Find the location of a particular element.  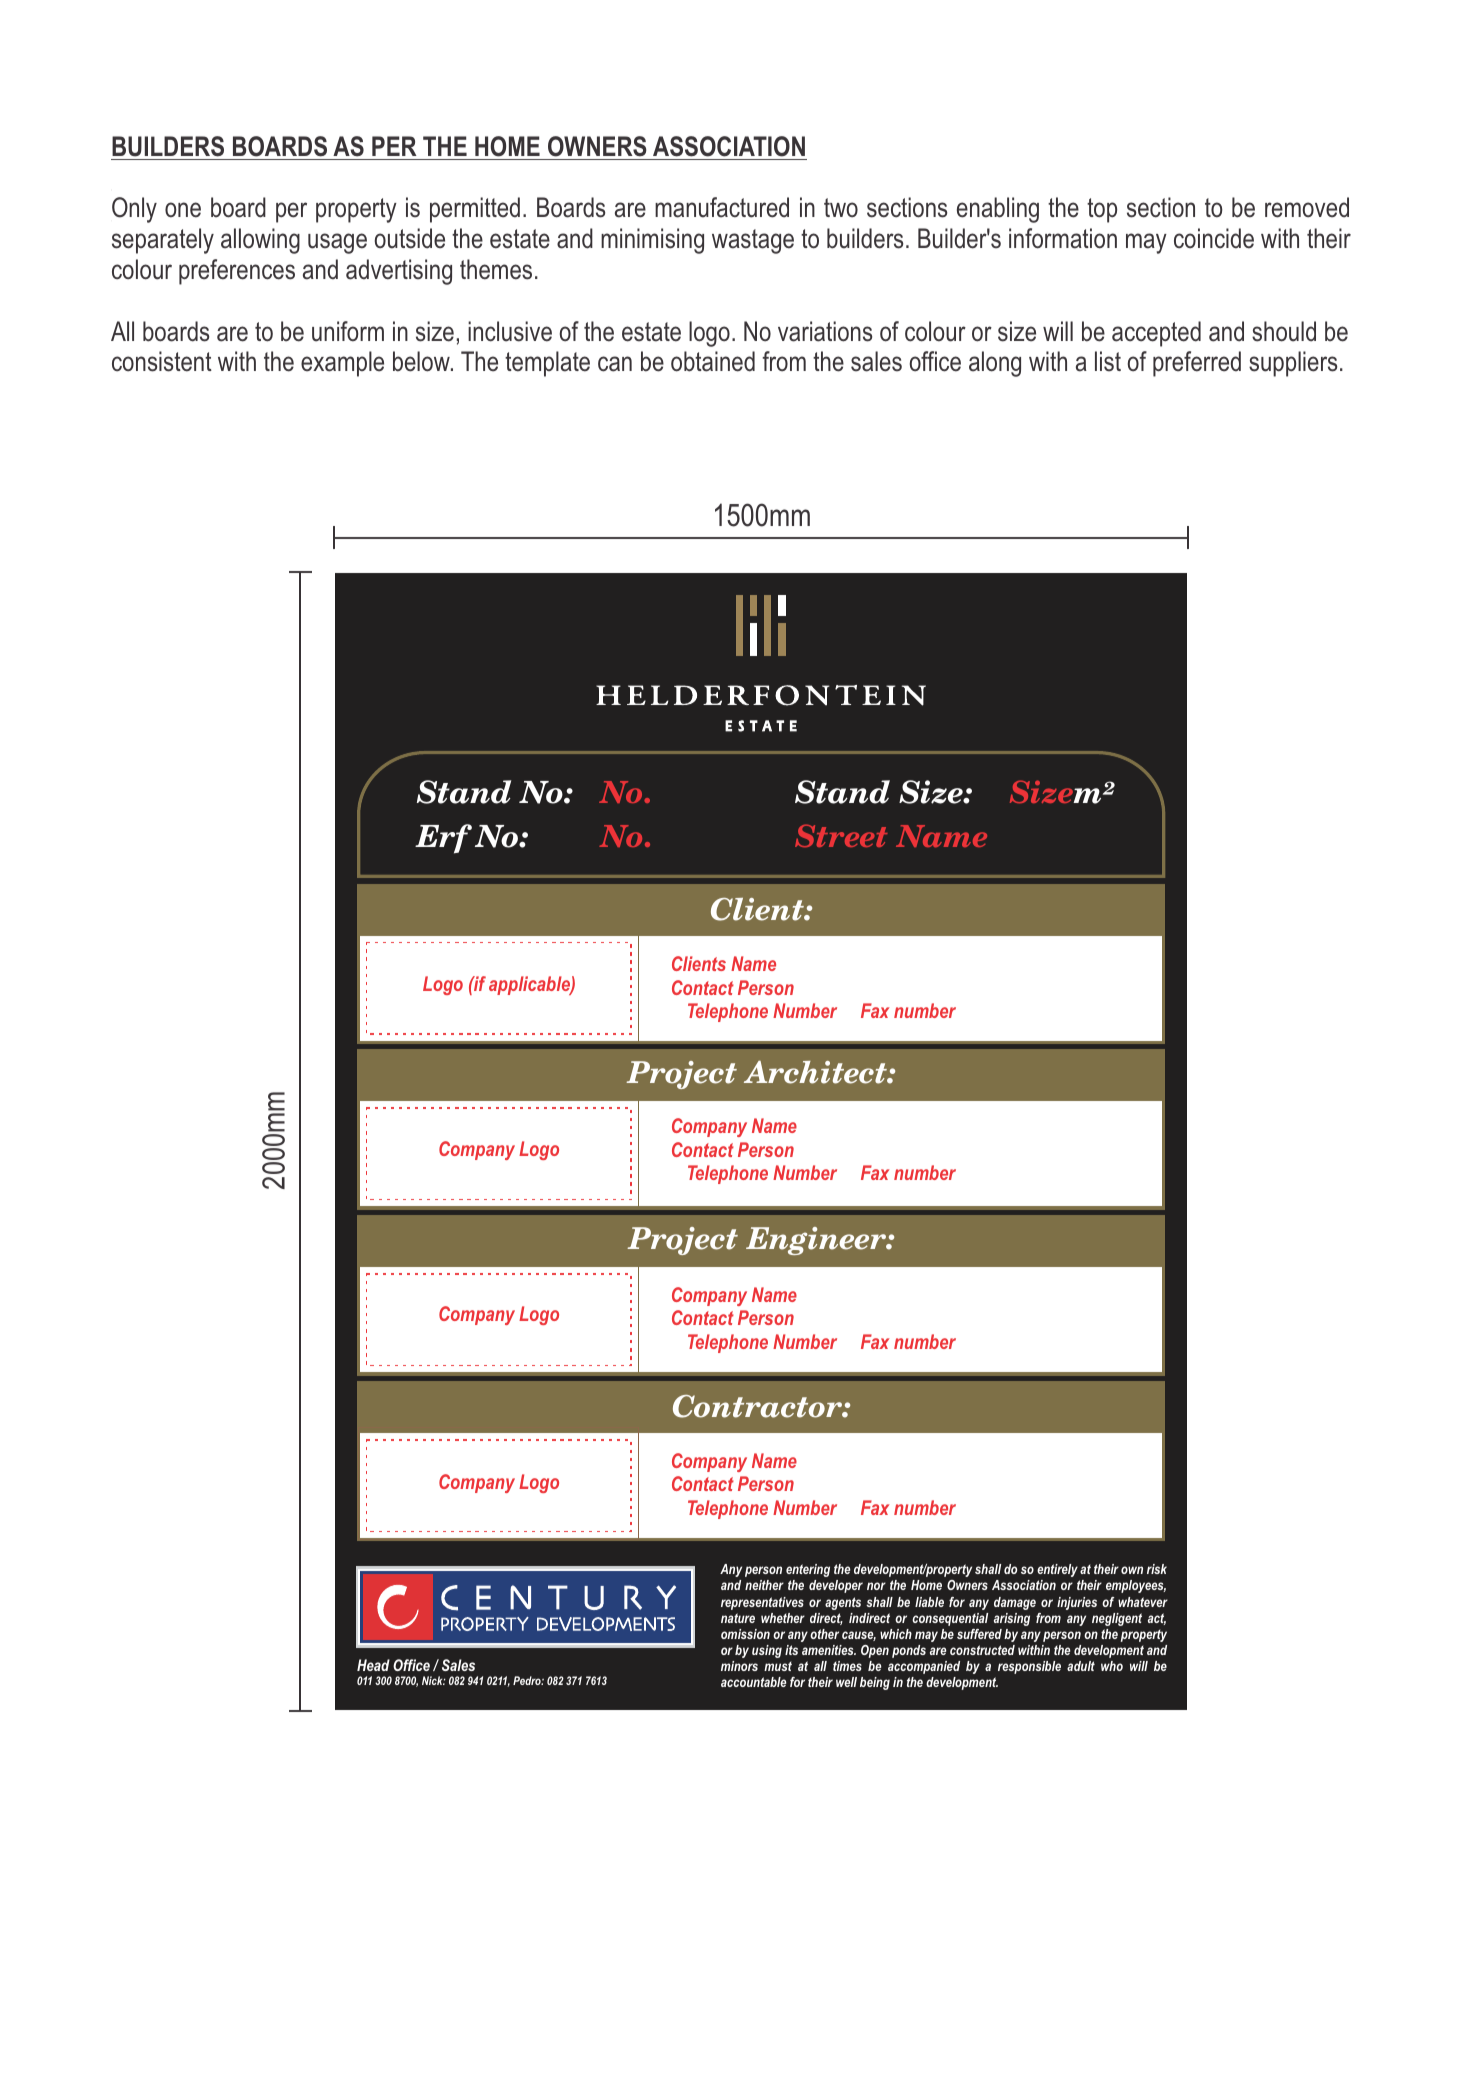

Street is located at coordinates (841, 835).
